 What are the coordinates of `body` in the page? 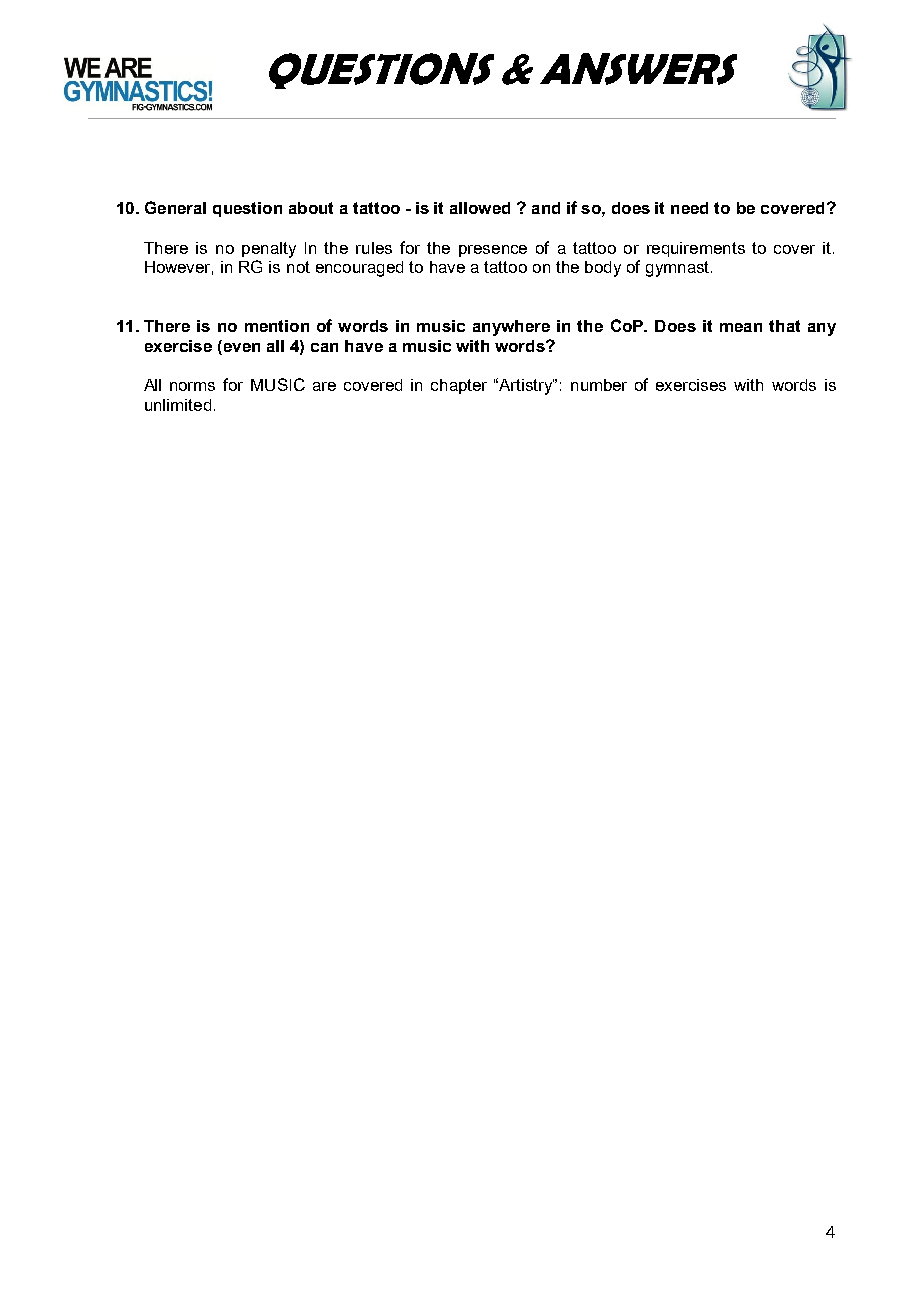 It's located at (603, 269).
